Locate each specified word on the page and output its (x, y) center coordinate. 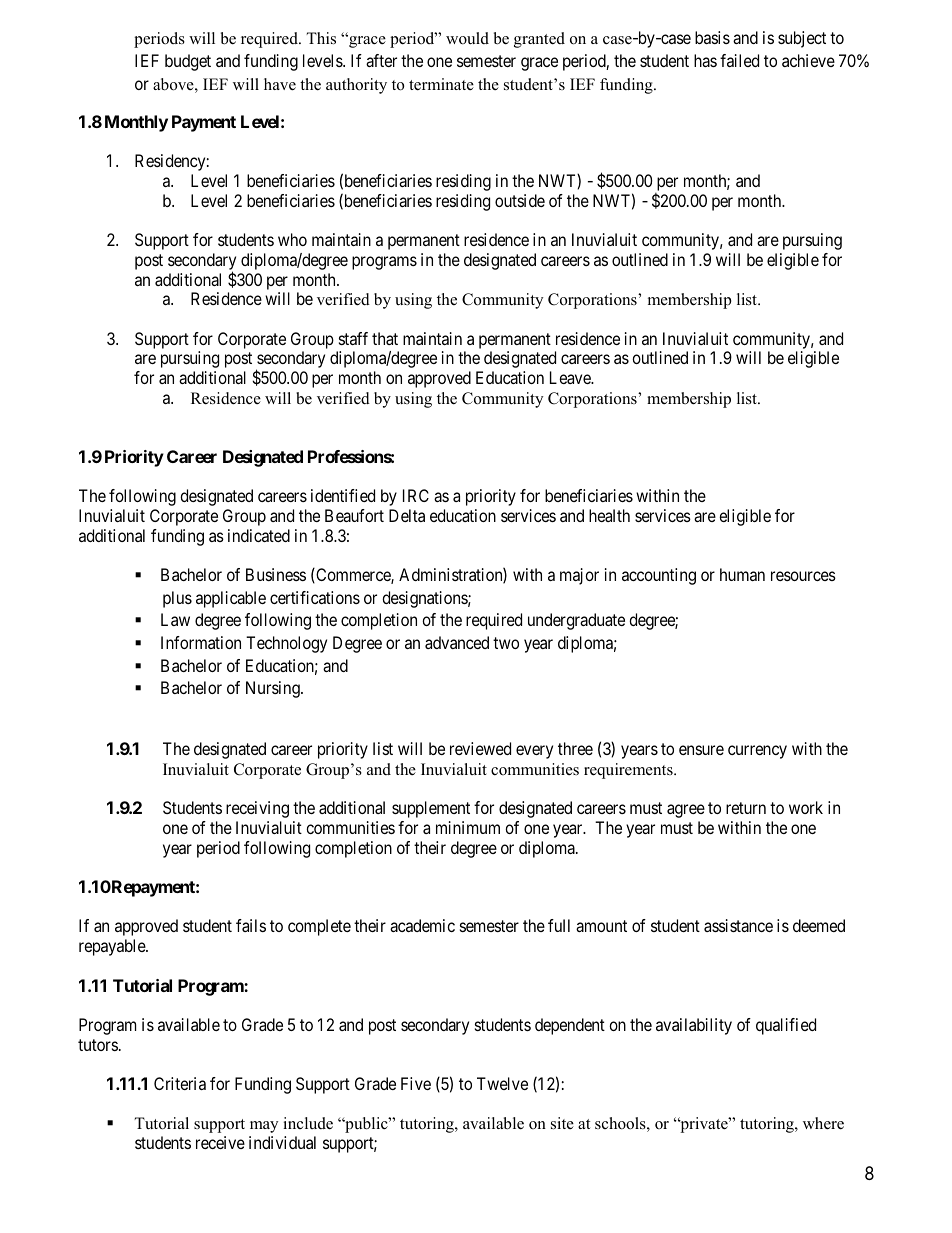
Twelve (502, 1083)
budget (188, 62)
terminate (441, 84)
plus (177, 599)
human (742, 574)
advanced (457, 642)
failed (739, 60)
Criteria (180, 1083)
